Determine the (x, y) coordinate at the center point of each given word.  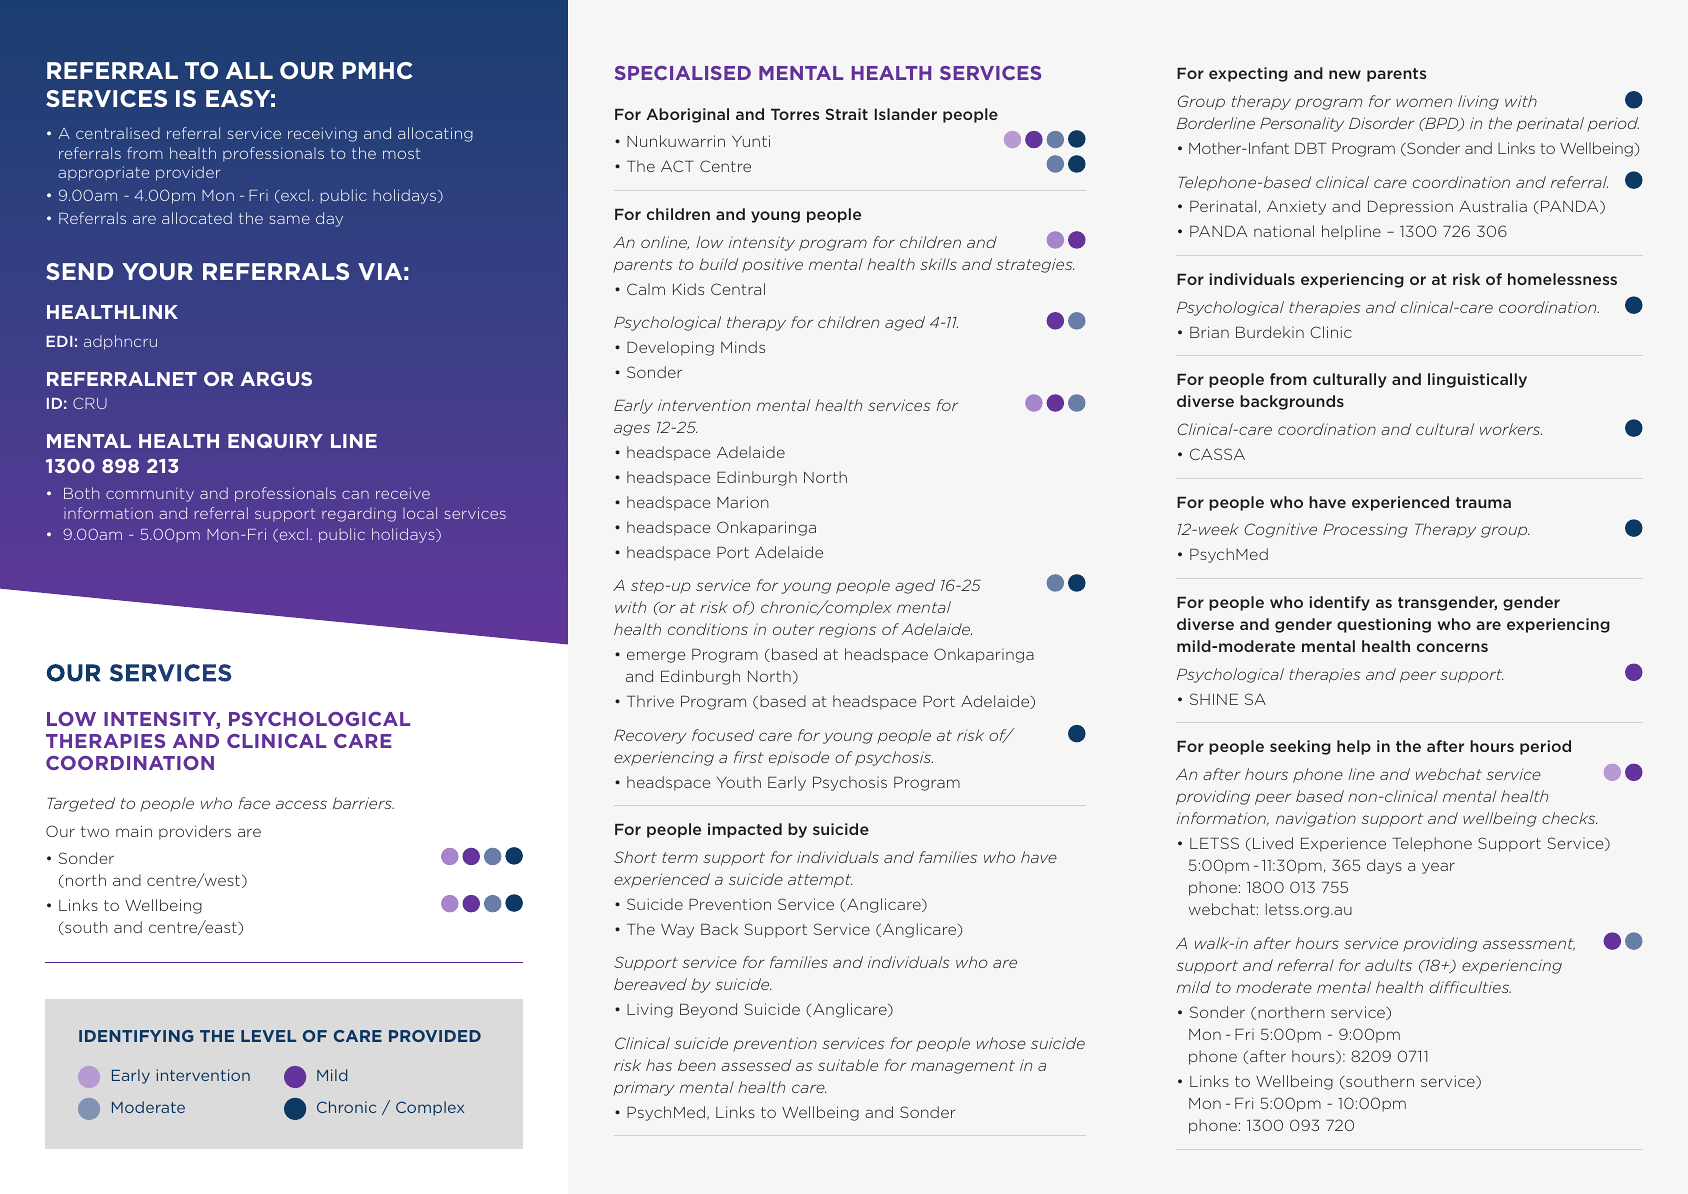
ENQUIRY (275, 441)
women (1424, 102)
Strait (846, 114)
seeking (1300, 747)
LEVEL (268, 1036)
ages (632, 430)
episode (799, 758)
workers (1511, 429)
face (254, 803)
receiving (322, 134)
